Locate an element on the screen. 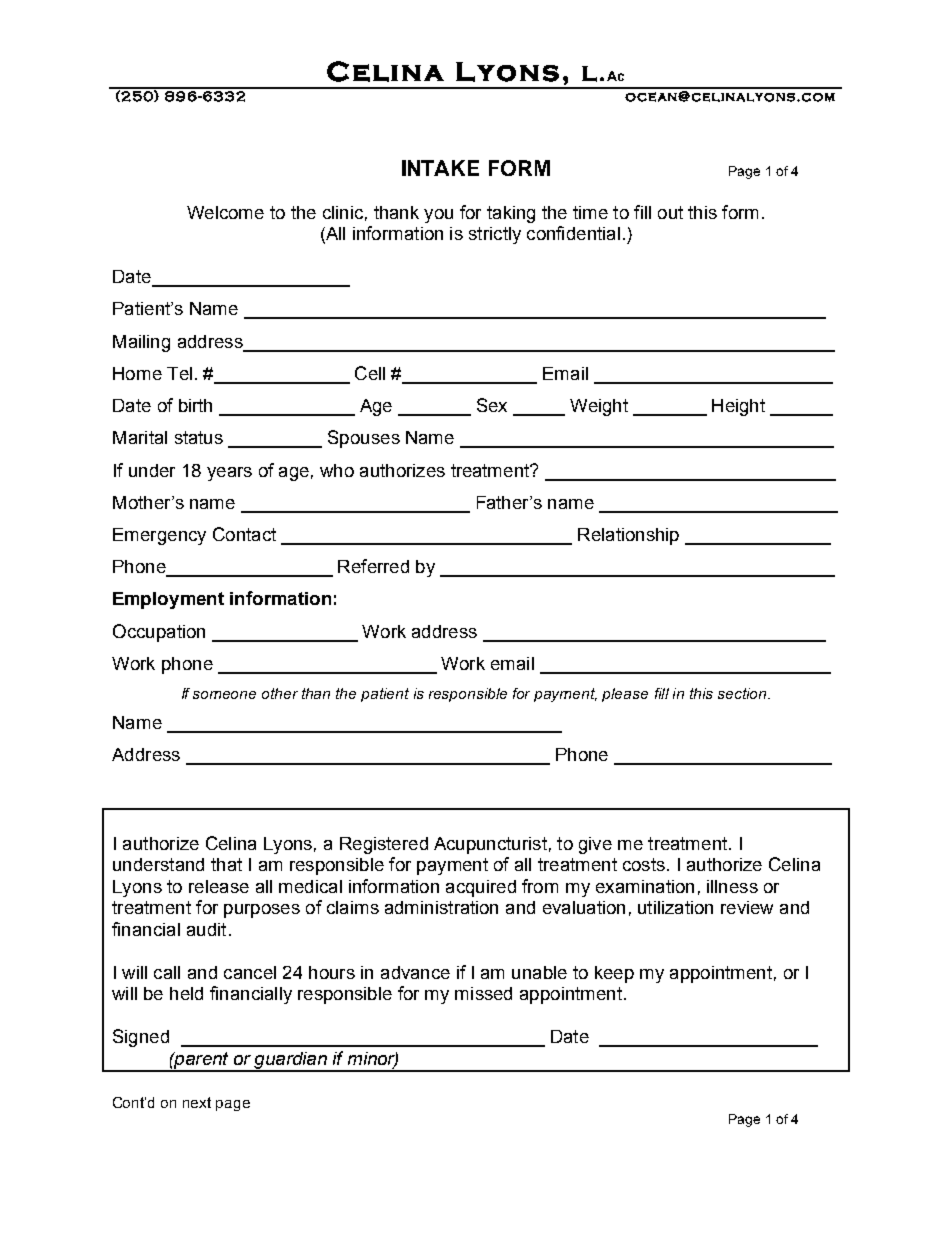  Relationship is located at coordinates (628, 536).
